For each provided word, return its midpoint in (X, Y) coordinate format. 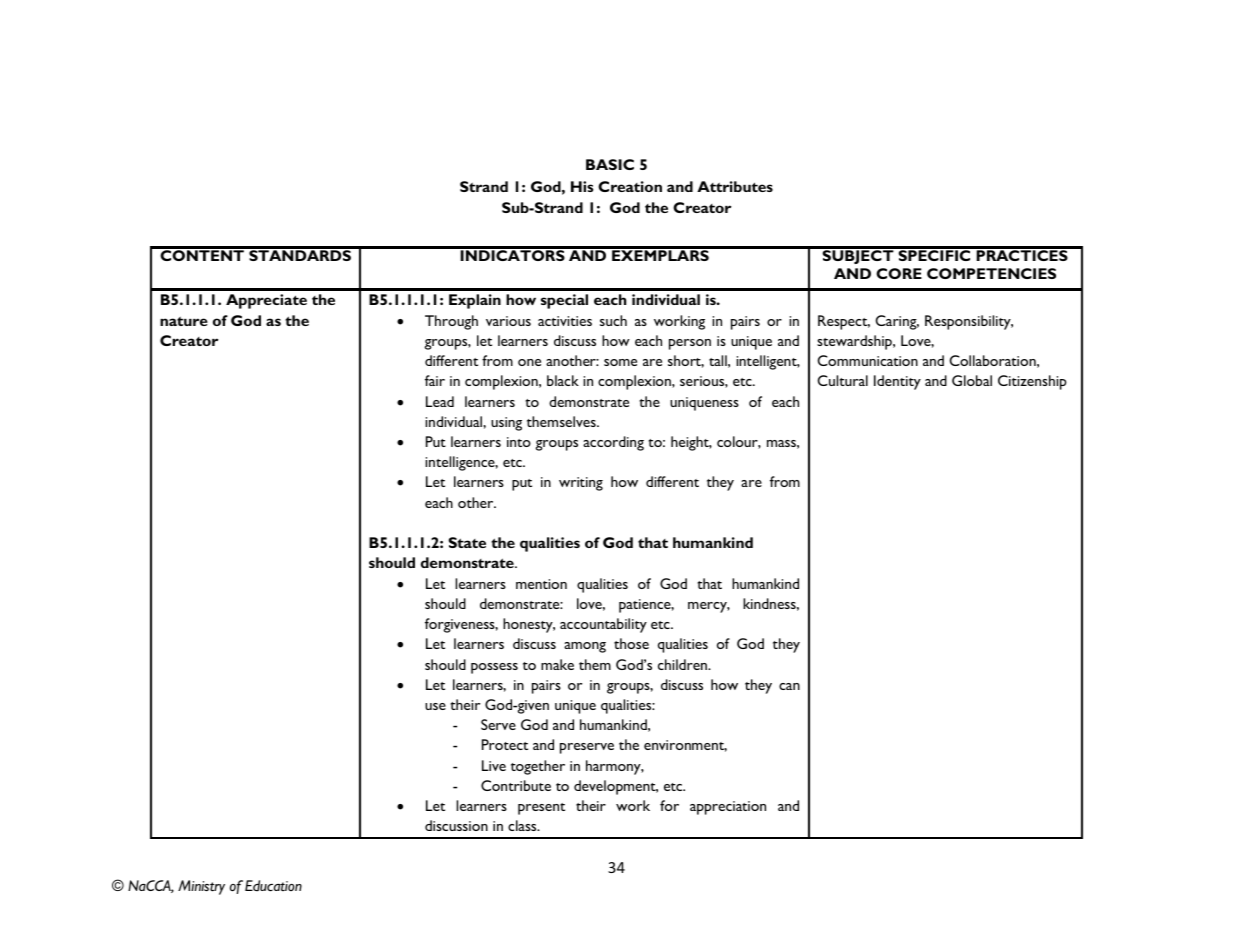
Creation (630, 186)
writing (581, 484)
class (523, 825)
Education (273, 886)
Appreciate (266, 301)
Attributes (735, 186)
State (467, 542)
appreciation (728, 808)
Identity (897, 382)
